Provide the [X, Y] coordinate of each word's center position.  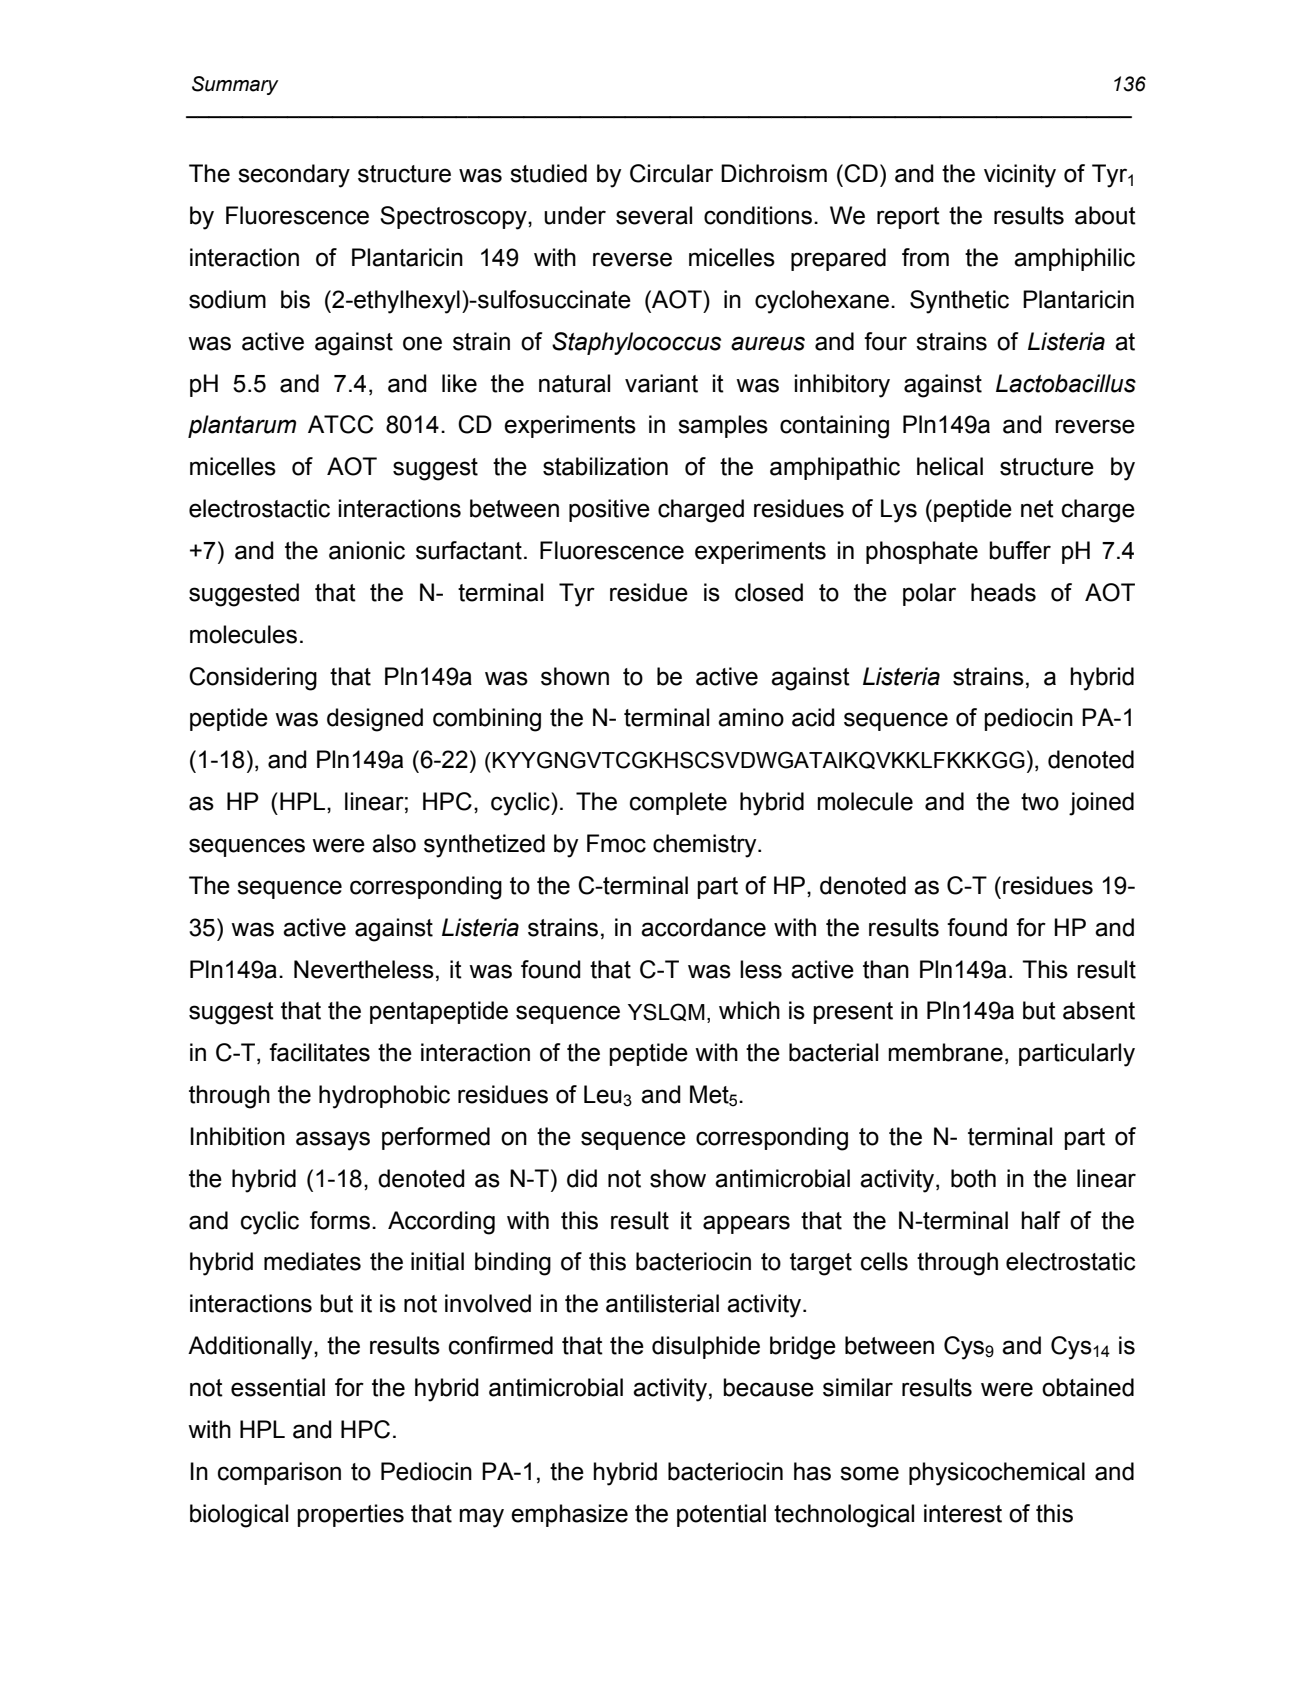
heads [1003, 592]
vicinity [1020, 176]
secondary [294, 176]
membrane [945, 1052]
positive [609, 510]
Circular [671, 173]
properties [350, 1515]
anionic [367, 550]
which [749, 1010]
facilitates [319, 1052]
